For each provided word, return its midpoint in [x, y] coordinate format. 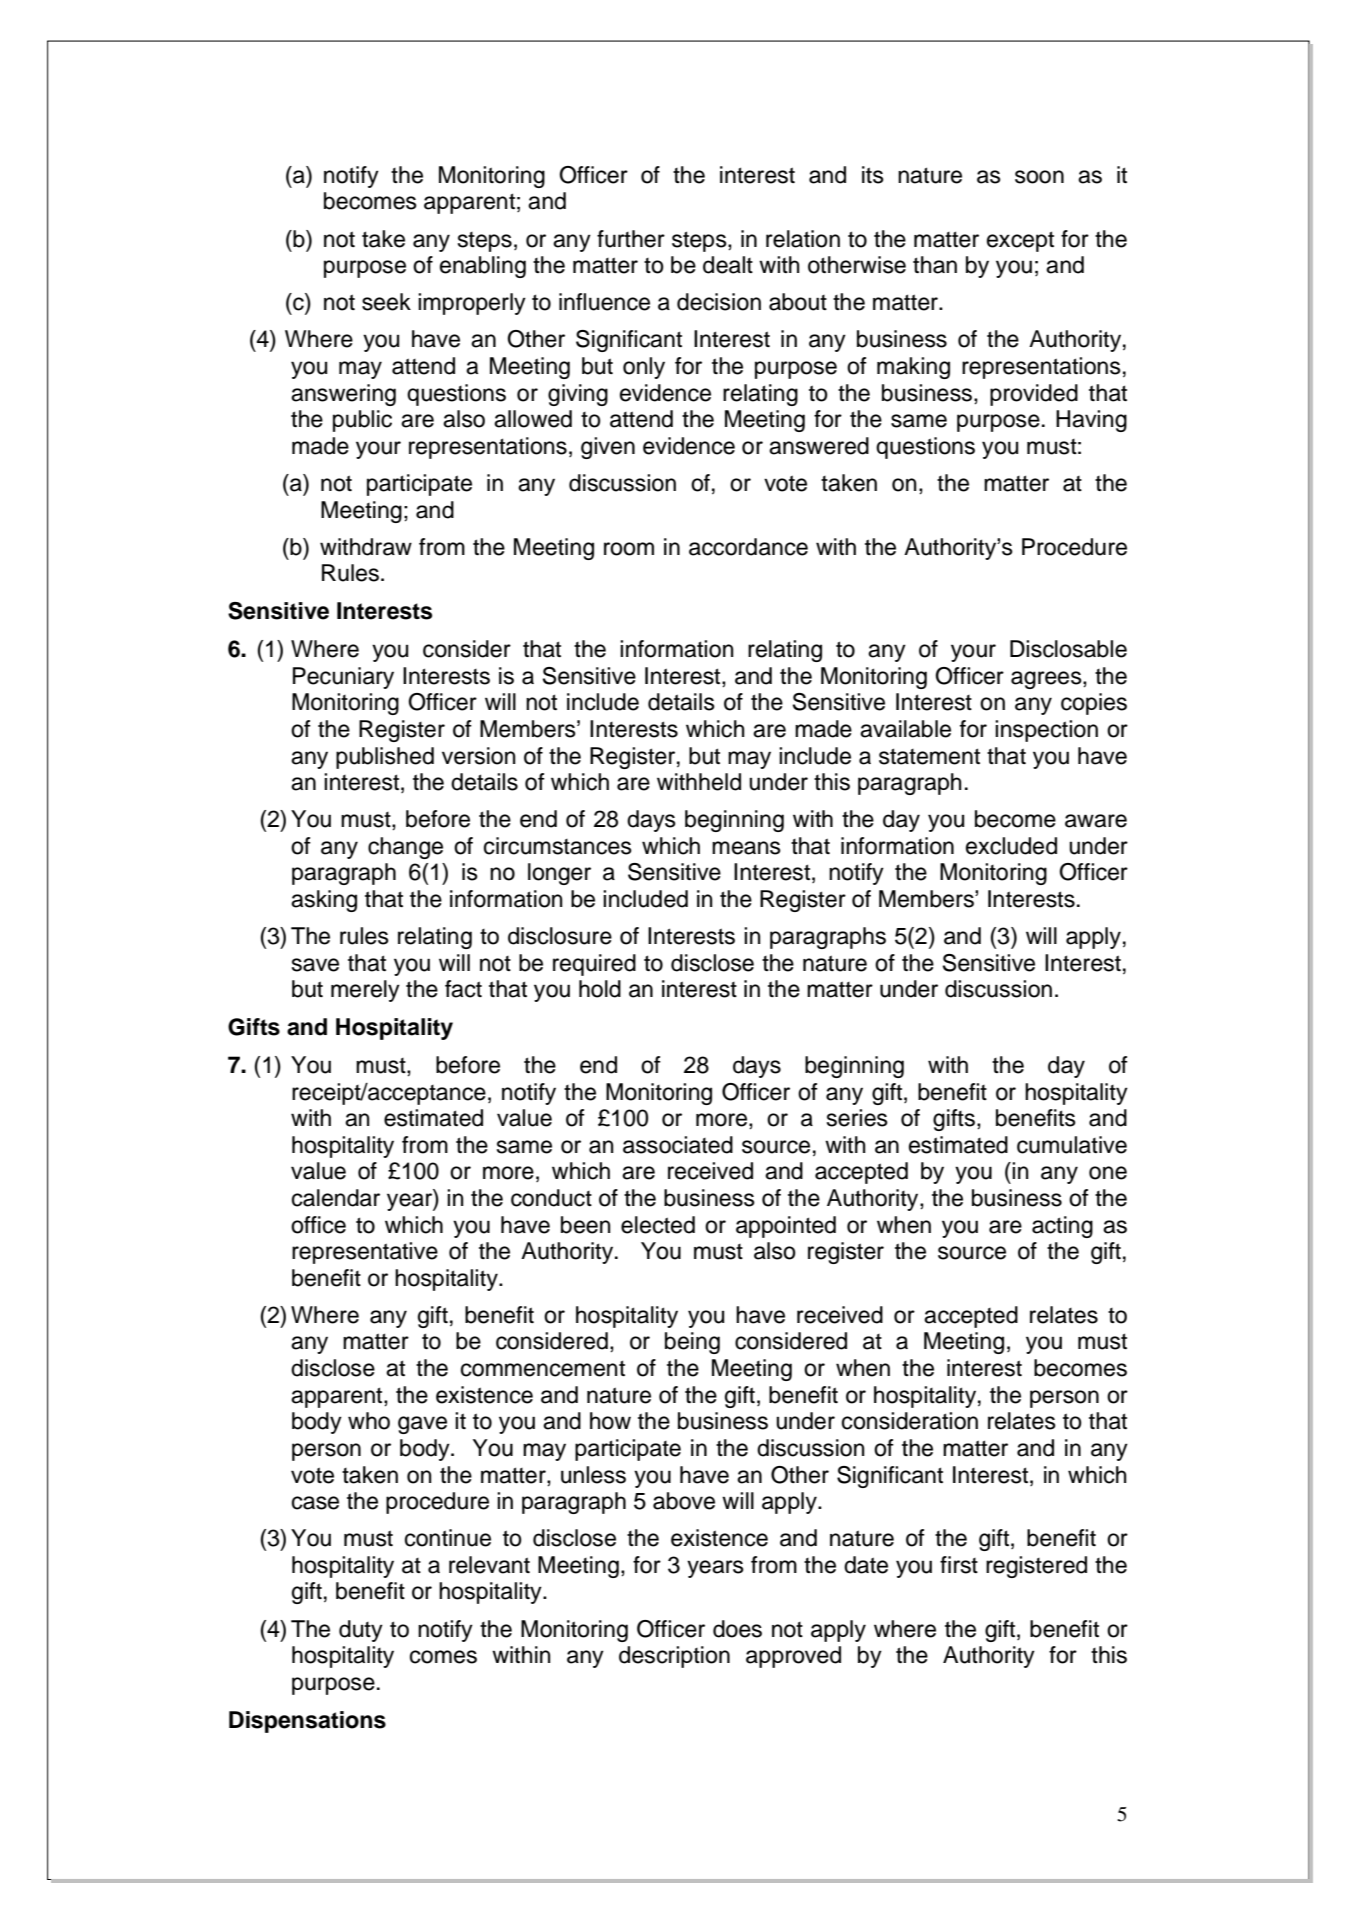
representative [365, 1253]
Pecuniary [343, 678]
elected [658, 1225]
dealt [728, 265]
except [1020, 241]
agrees [1047, 680]
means [746, 848]
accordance [748, 547]
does [737, 1629]
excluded [1011, 846]
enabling [483, 267]
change [405, 848]
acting [1062, 1227]
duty [361, 1631]
